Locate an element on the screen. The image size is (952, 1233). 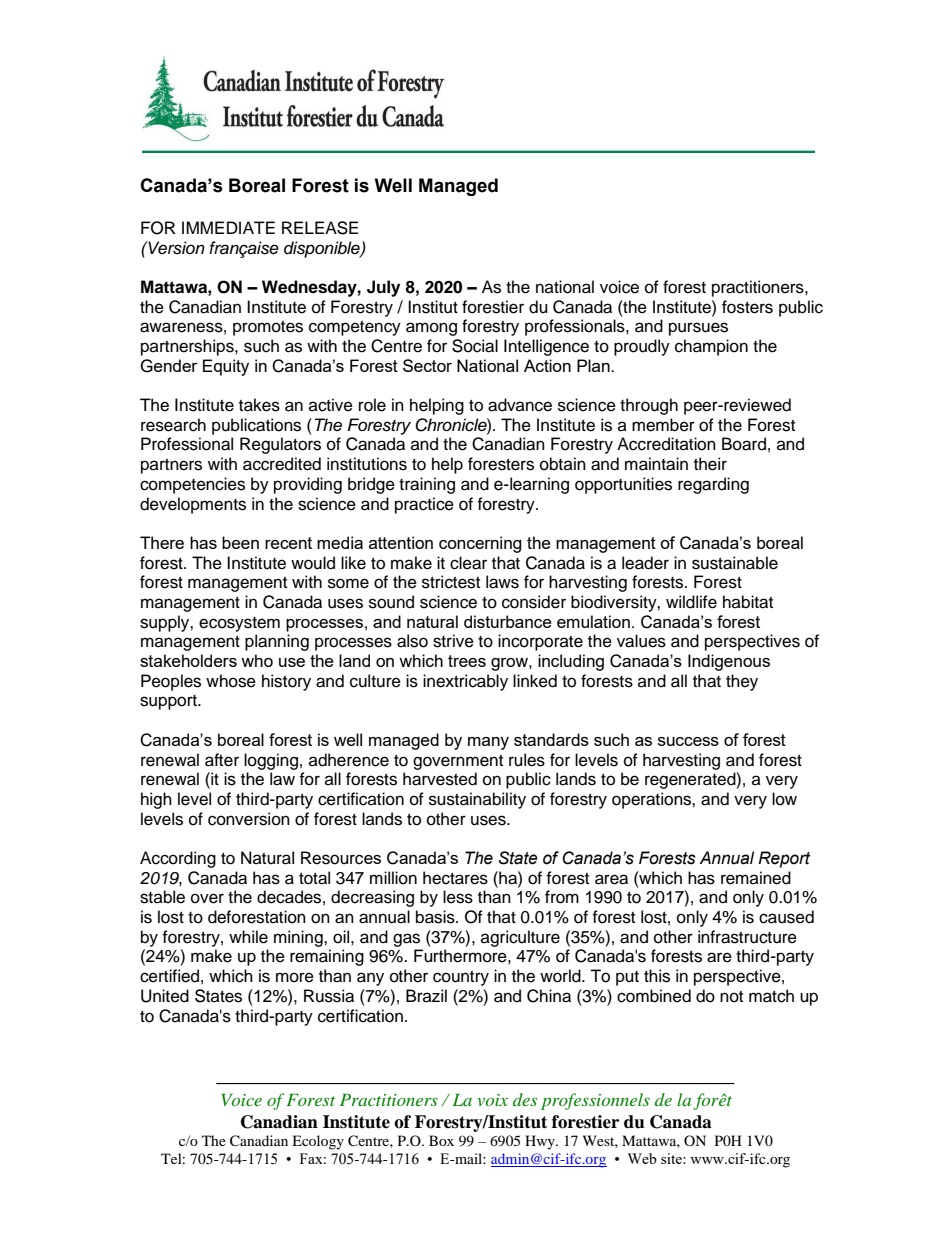
whose is located at coordinates (231, 681).
